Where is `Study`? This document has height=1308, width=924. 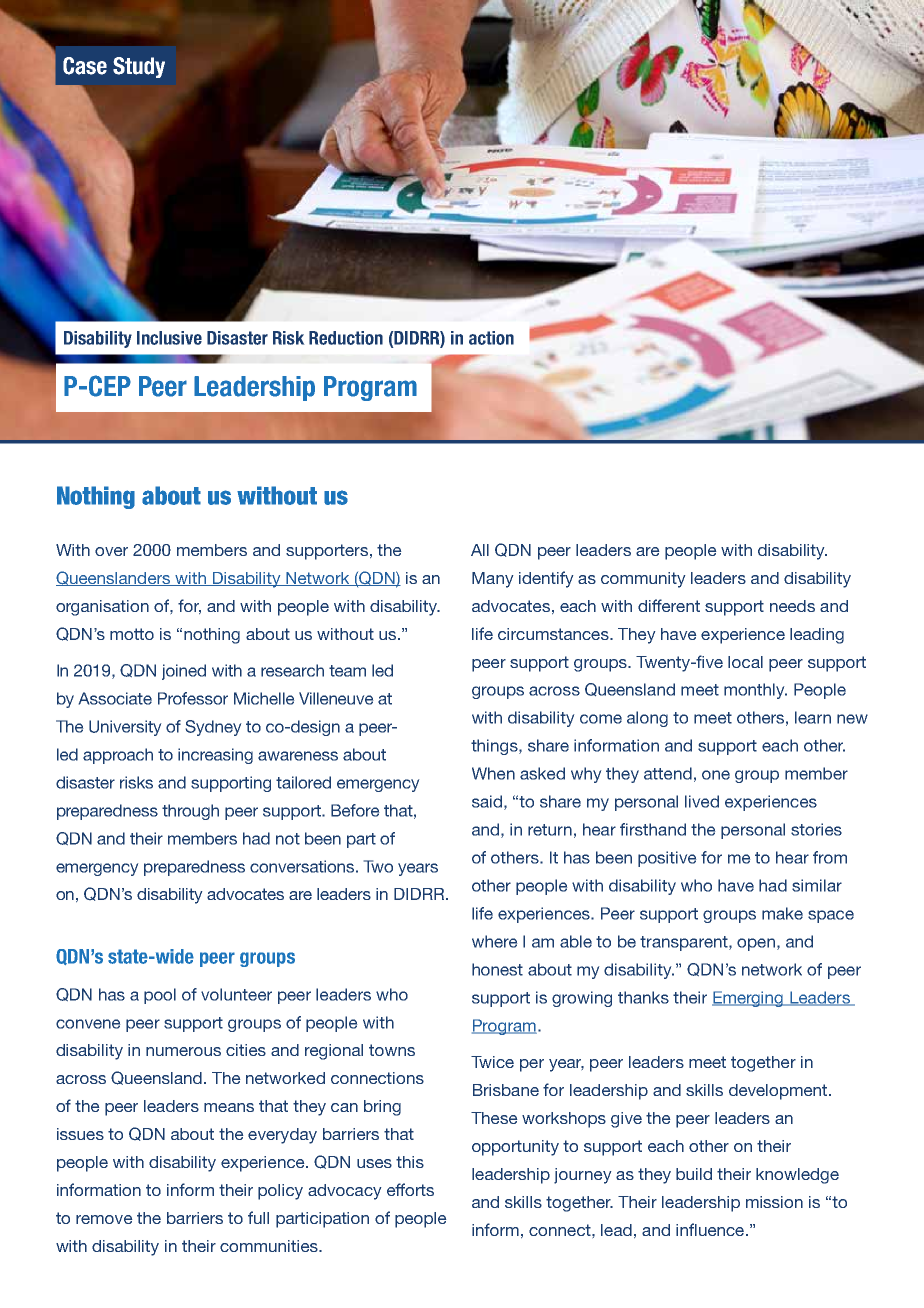 Study is located at coordinates (139, 67).
